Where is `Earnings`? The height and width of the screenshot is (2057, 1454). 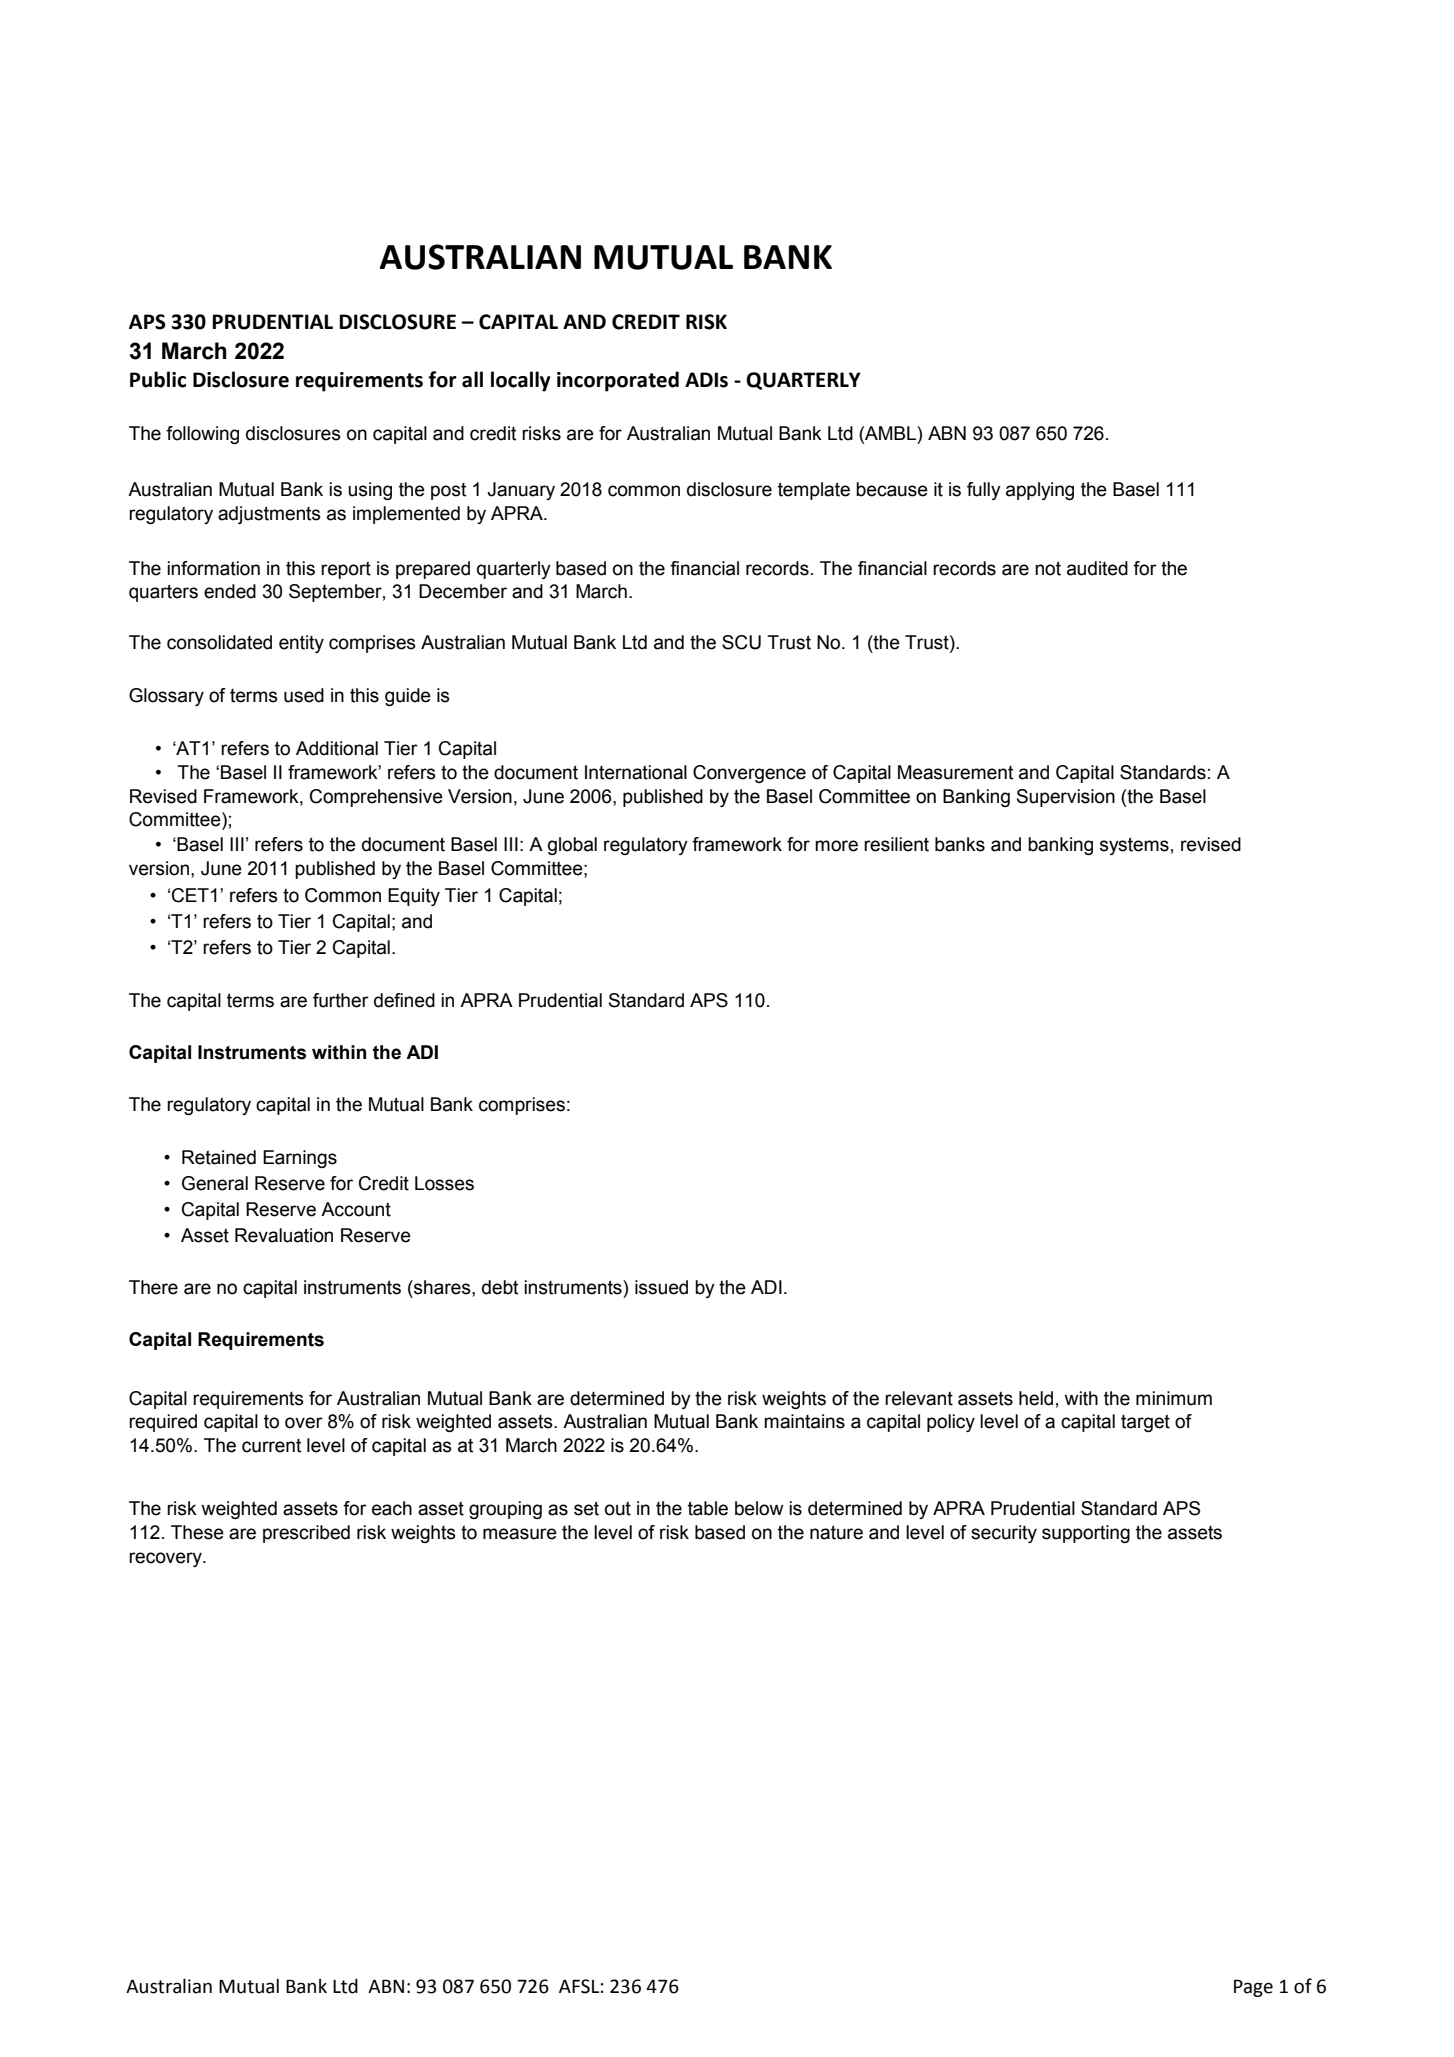 Earnings is located at coordinates (300, 1159).
